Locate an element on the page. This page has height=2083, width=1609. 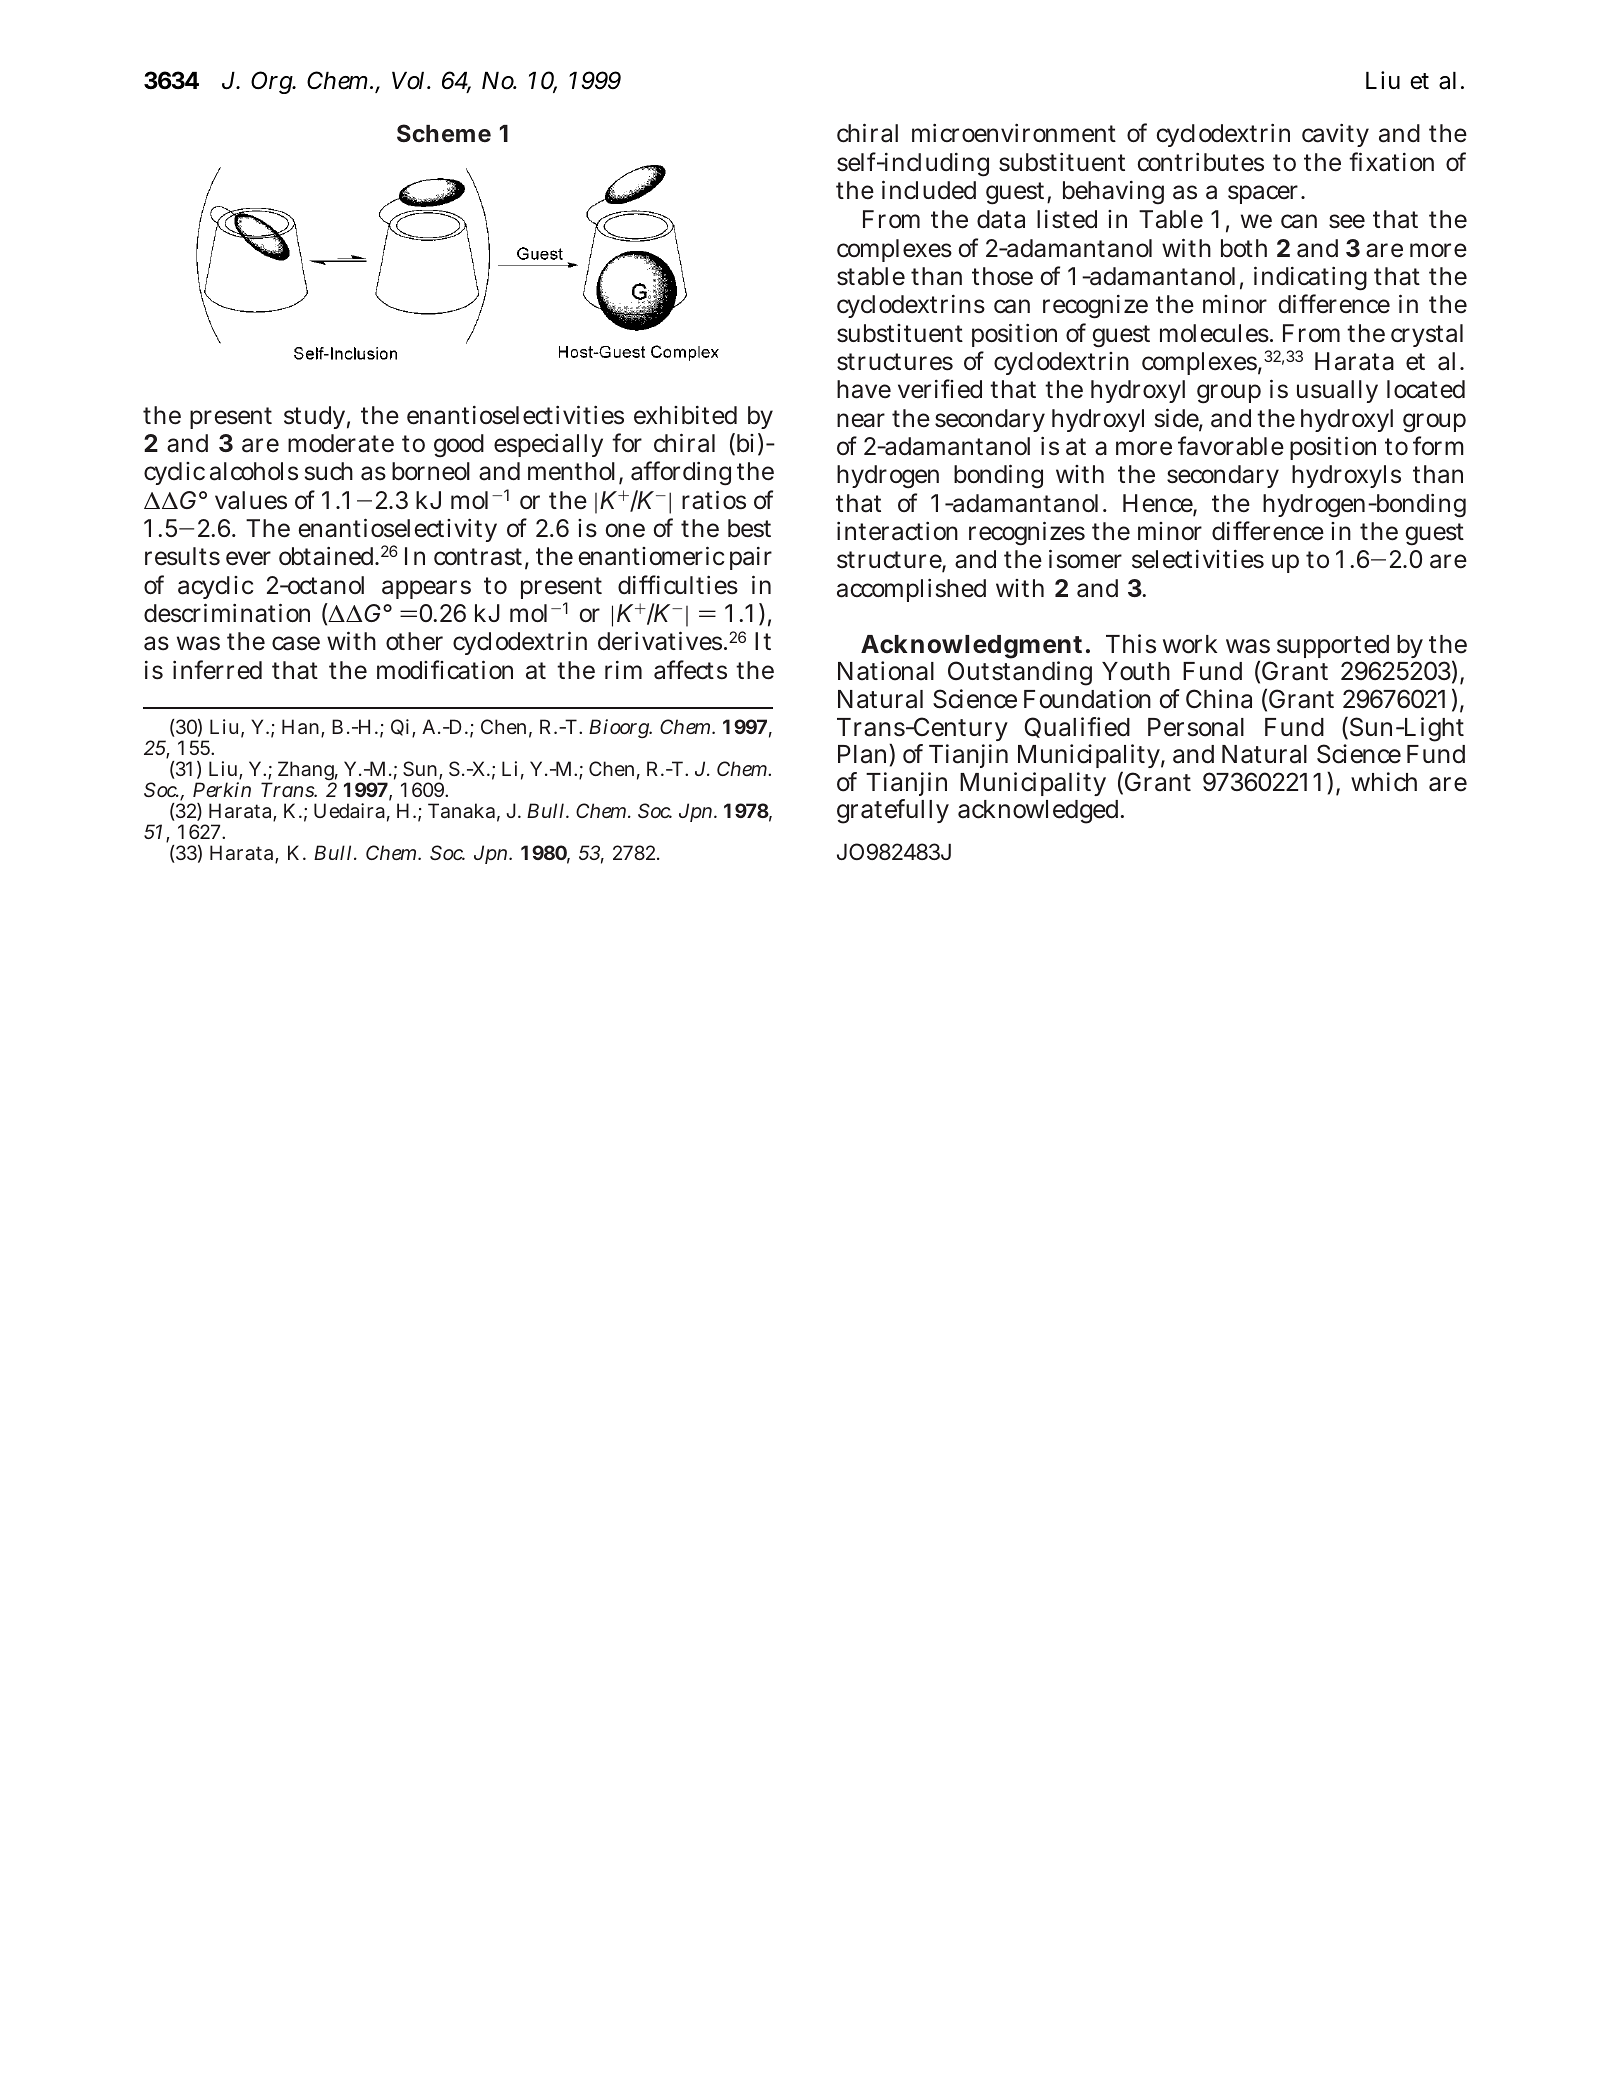
isomer is located at coordinates (1085, 559).
